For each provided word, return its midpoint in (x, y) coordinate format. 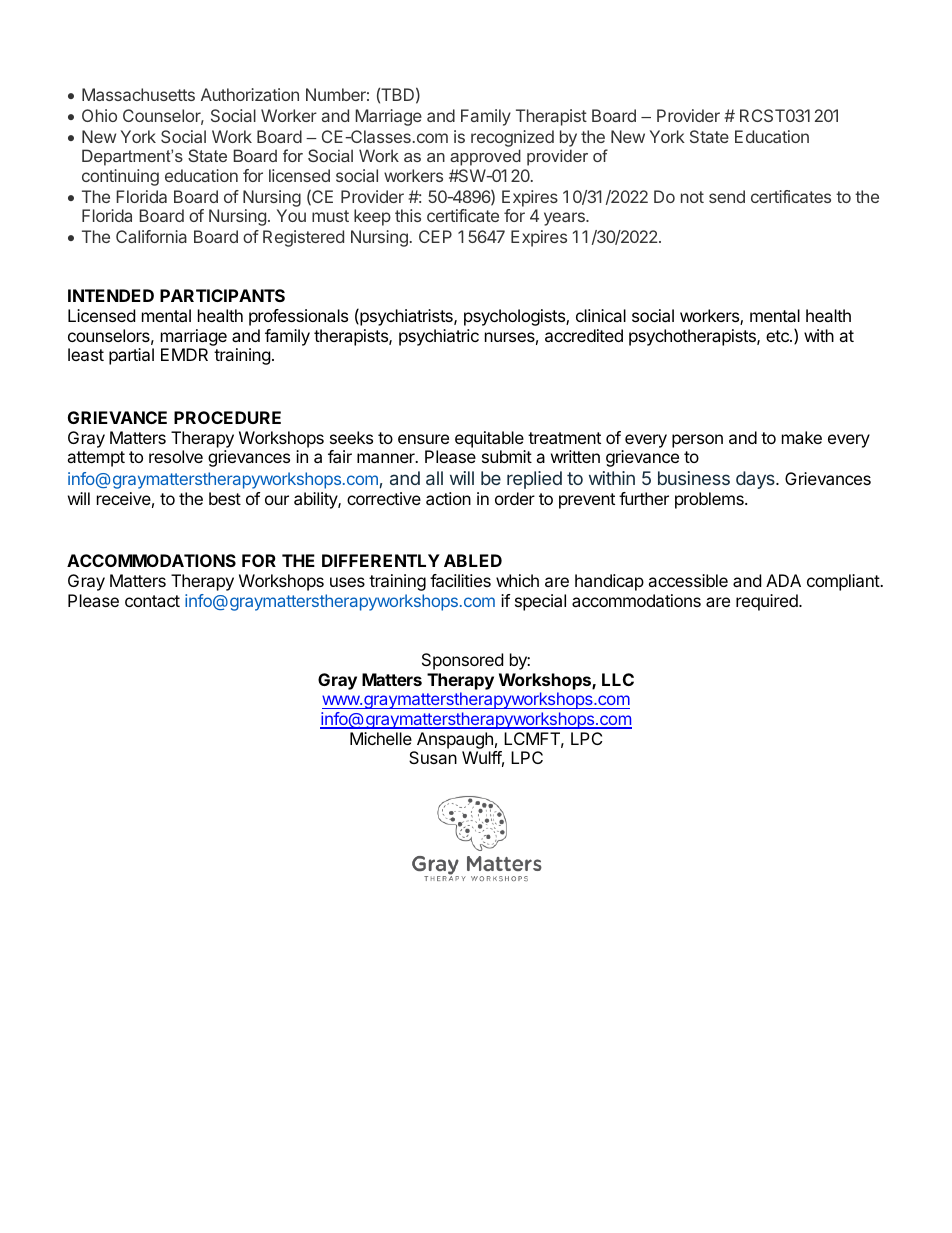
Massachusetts (138, 94)
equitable (489, 439)
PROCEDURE (227, 417)
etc (778, 336)
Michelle (381, 738)
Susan (433, 757)
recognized (512, 138)
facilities (460, 580)
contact (152, 601)
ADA (783, 580)
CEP (435, 236)
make (802, 437)
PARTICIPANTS (222, 295)
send (727, 196)
